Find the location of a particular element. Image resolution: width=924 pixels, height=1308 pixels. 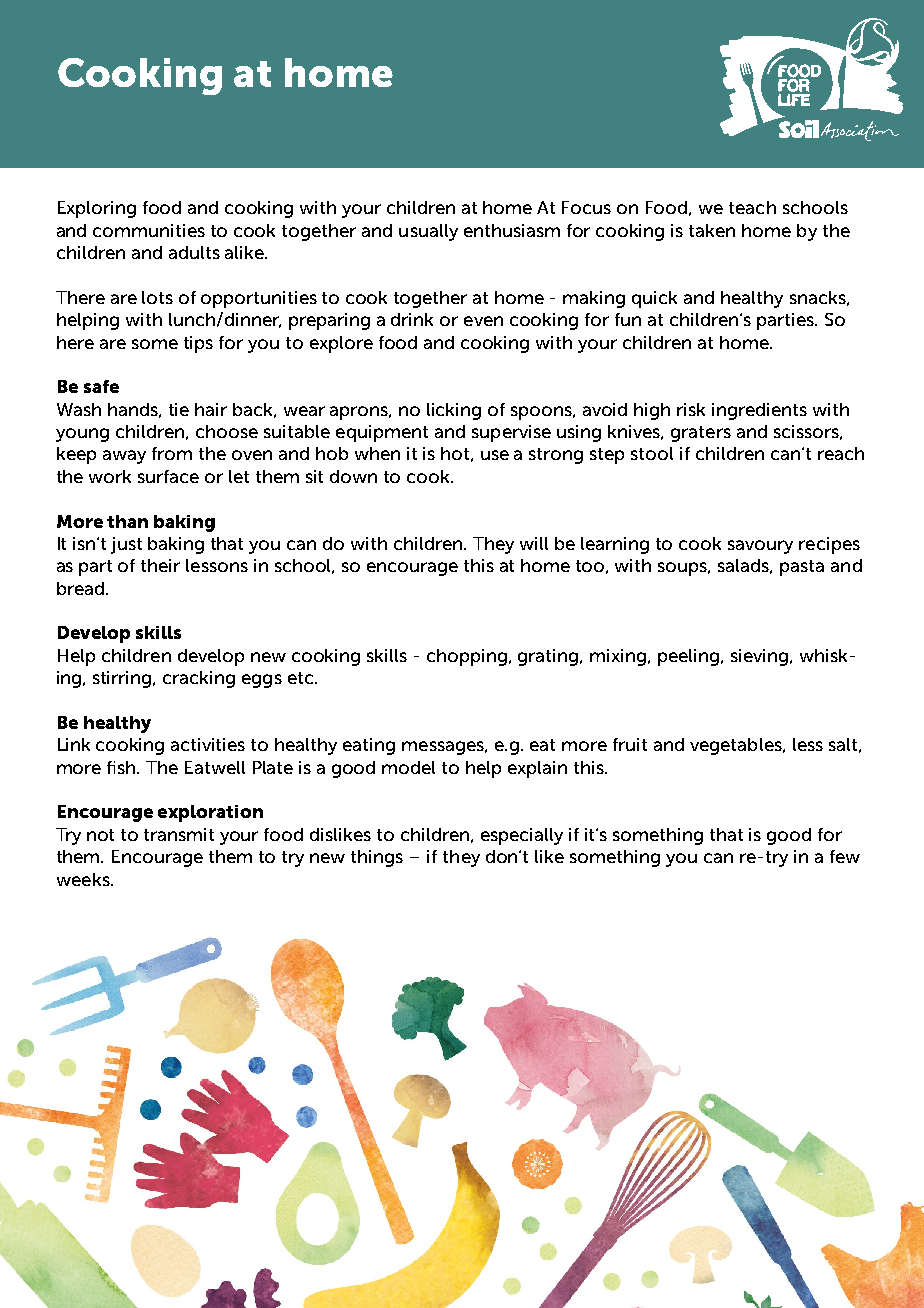

usually is located at coordinates (428, 232).
